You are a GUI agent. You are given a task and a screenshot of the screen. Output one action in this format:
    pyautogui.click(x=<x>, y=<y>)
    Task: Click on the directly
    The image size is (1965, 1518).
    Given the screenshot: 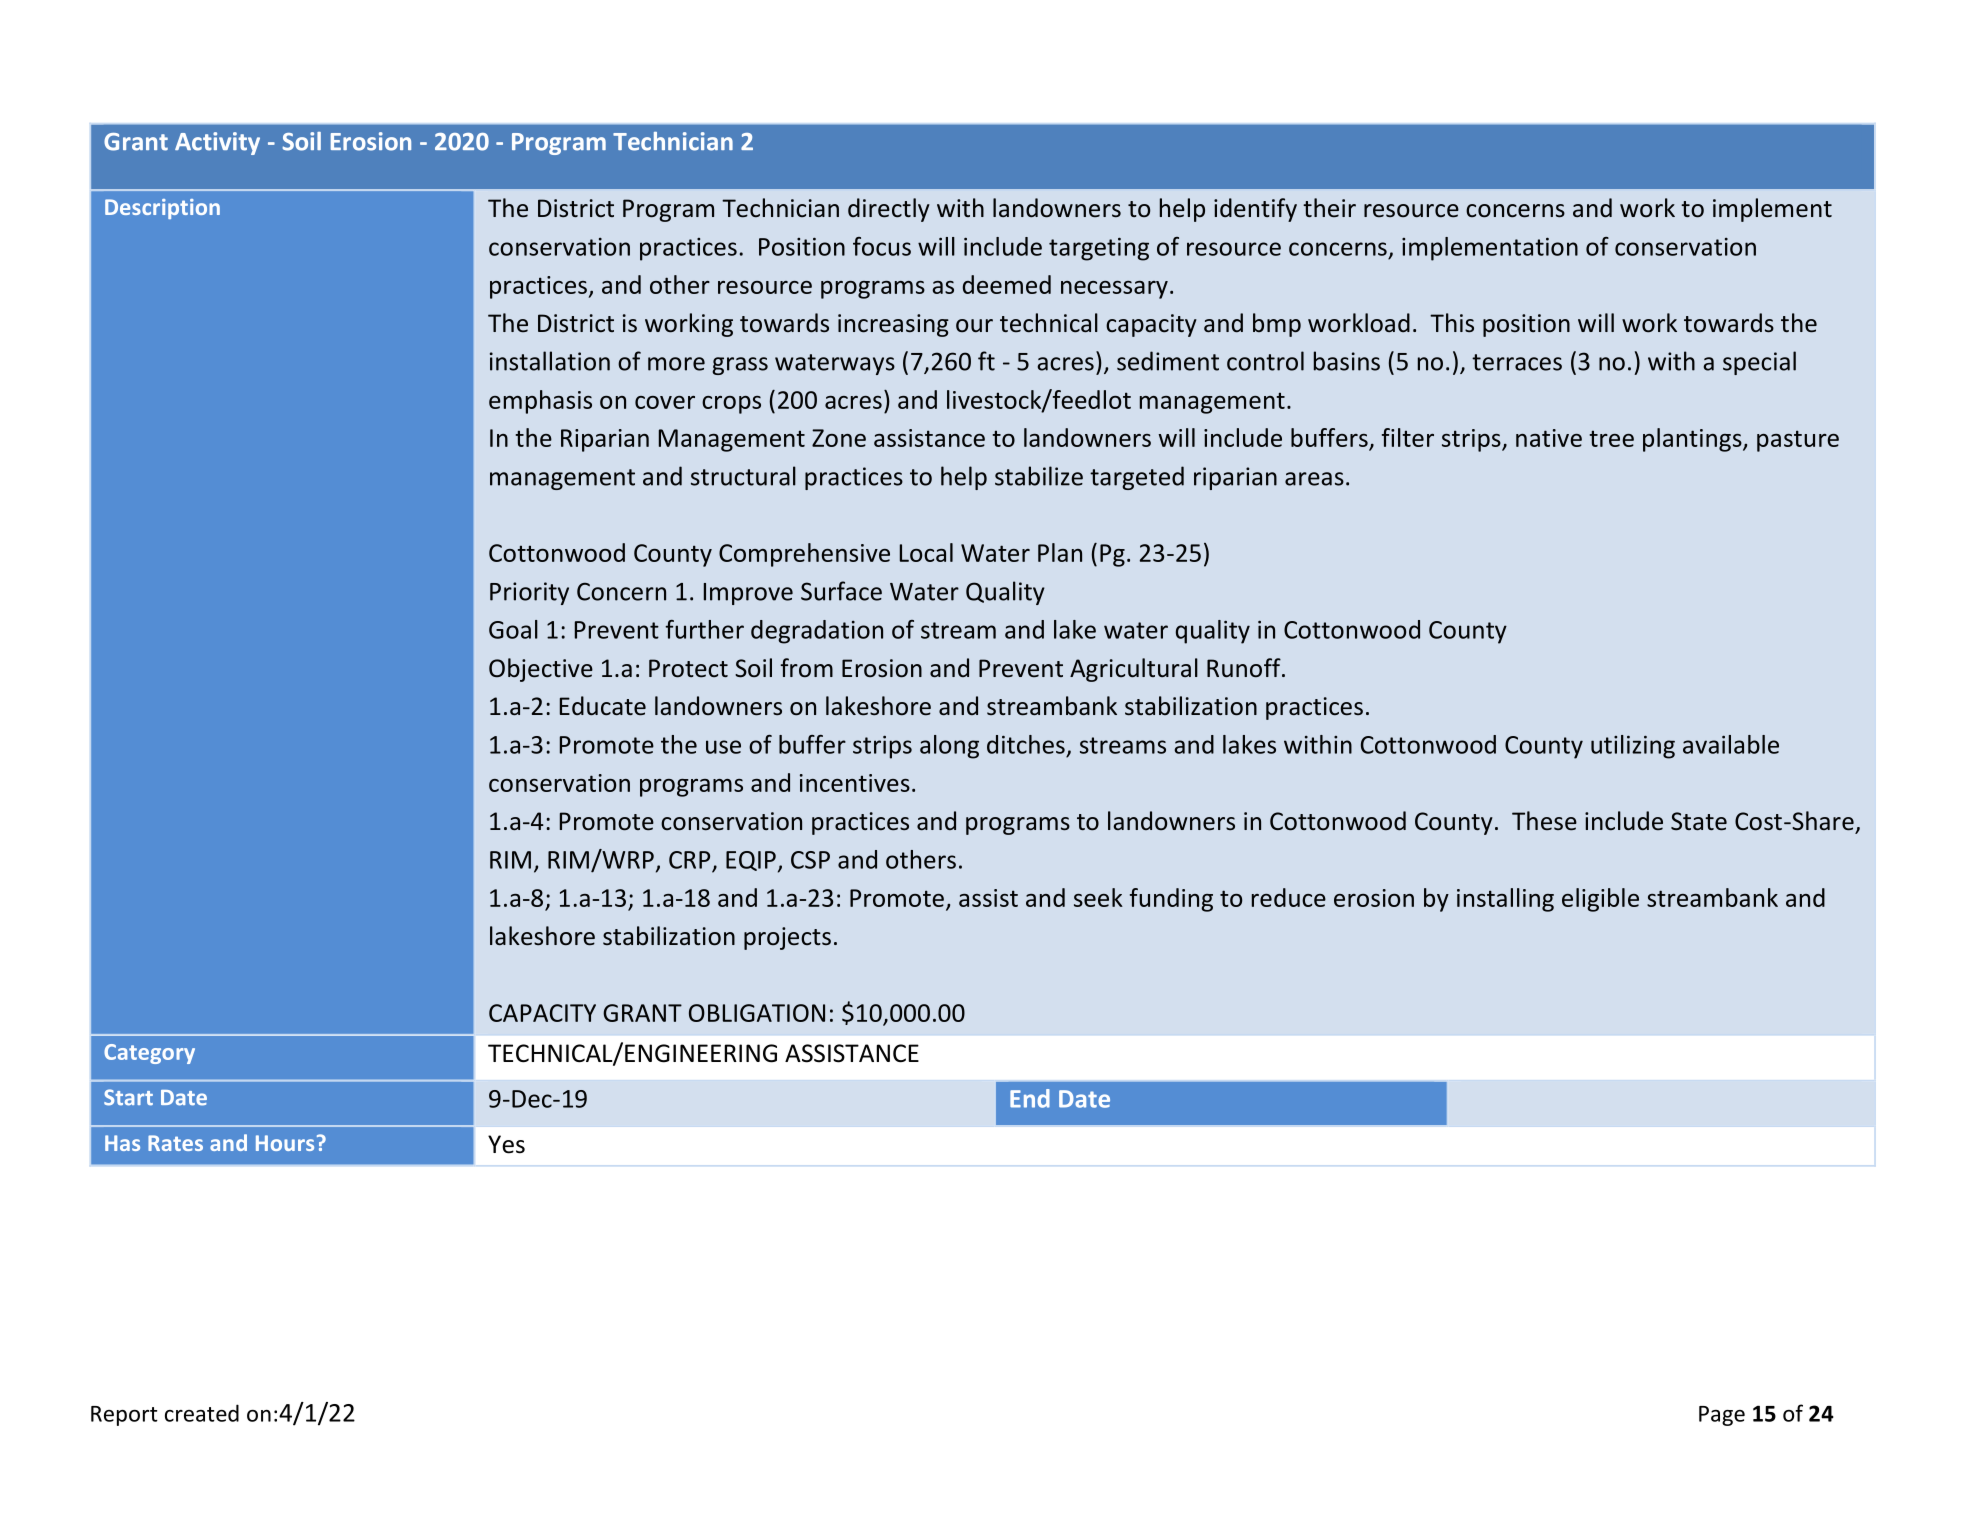 What is the action you would take?
    pyautogui.click(x=889, y=210)
